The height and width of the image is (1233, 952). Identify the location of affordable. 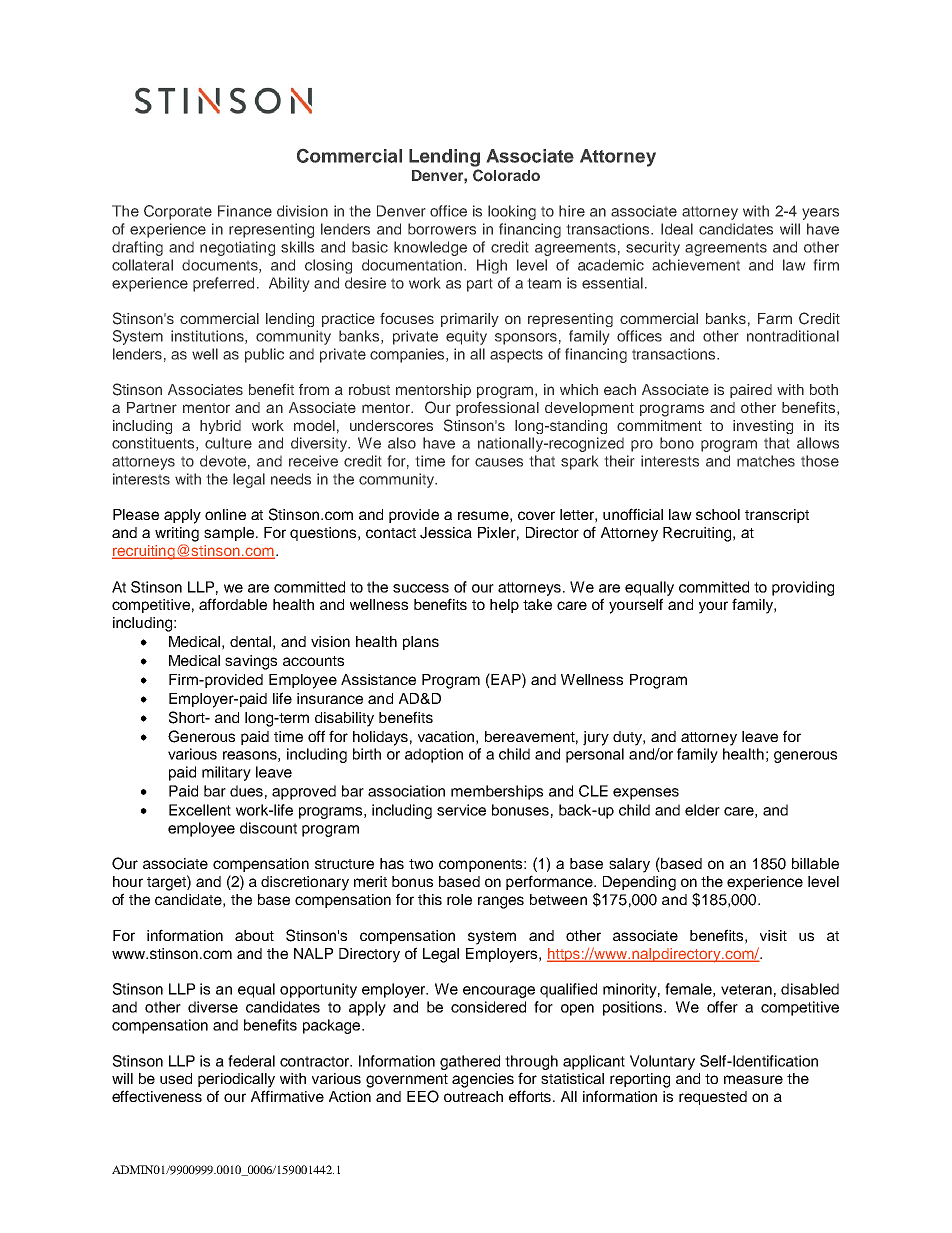
(233, 604).
